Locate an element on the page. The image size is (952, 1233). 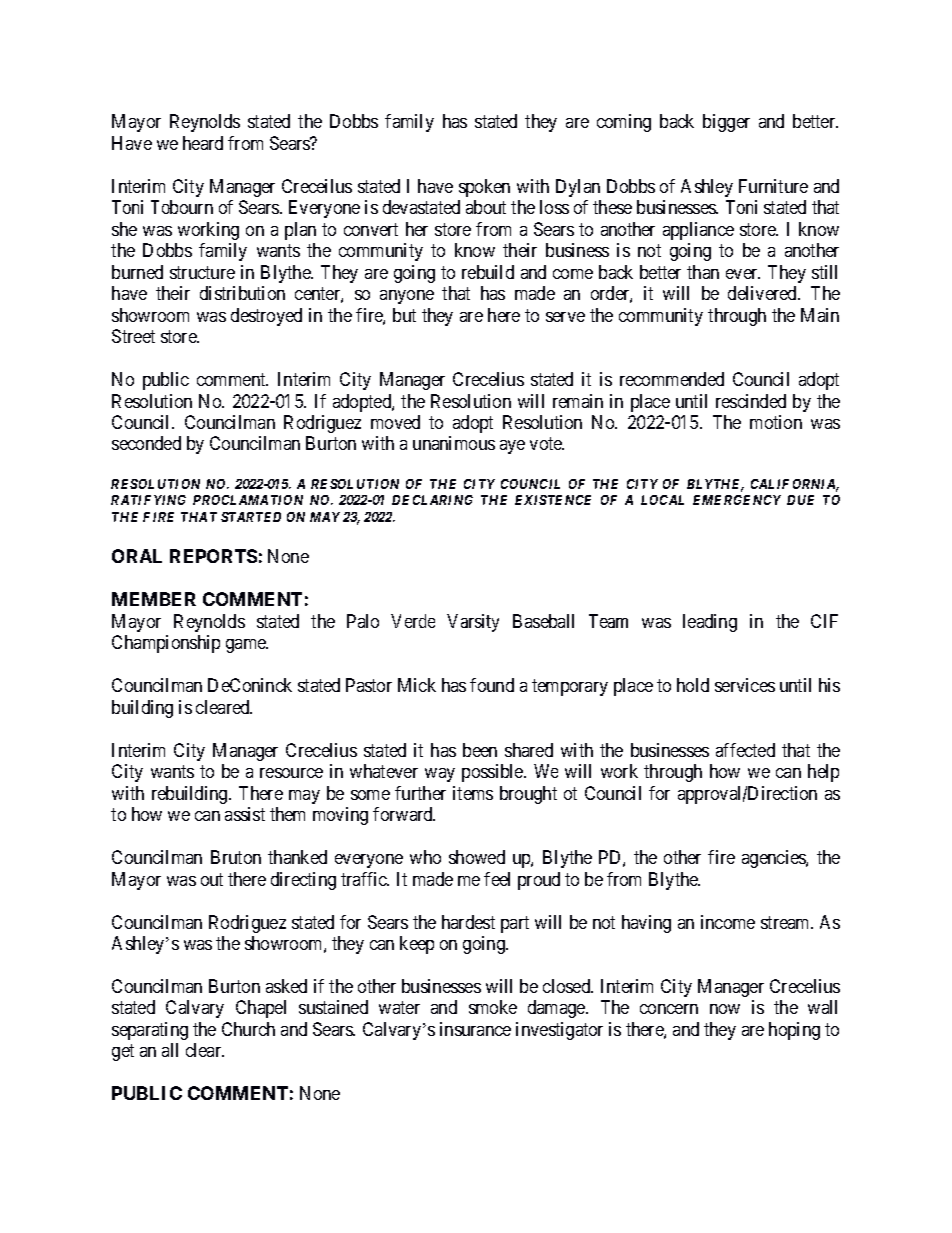
REPORTS is located at coordinates (213, 556).
